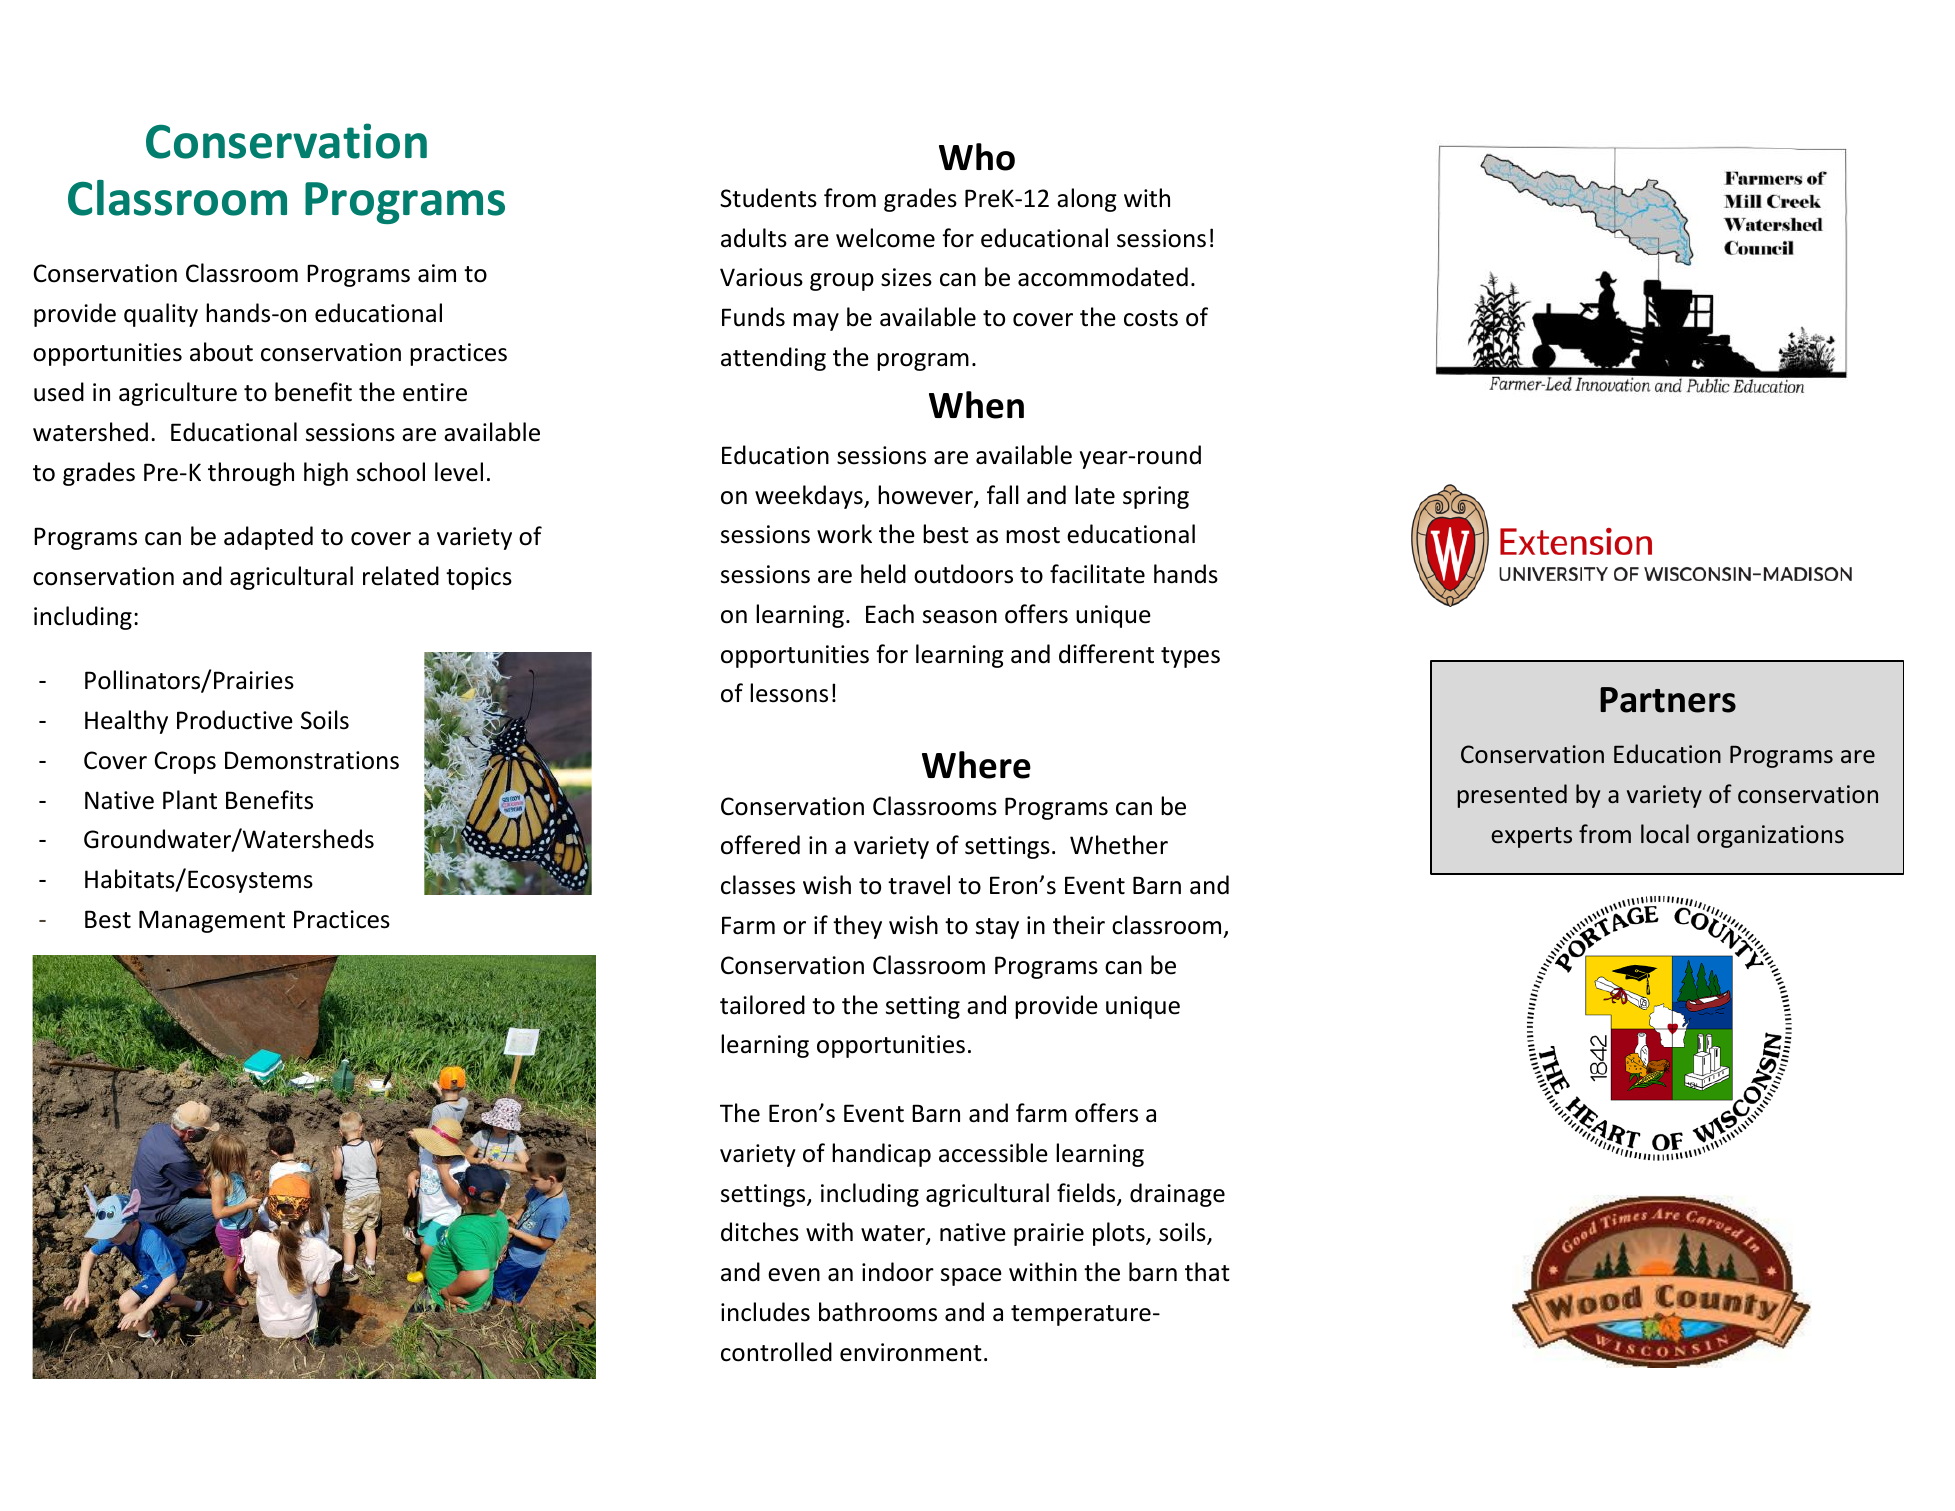  Describe the element at coordinates (1087, 200) in the screenshot. I see `along` at that location.
